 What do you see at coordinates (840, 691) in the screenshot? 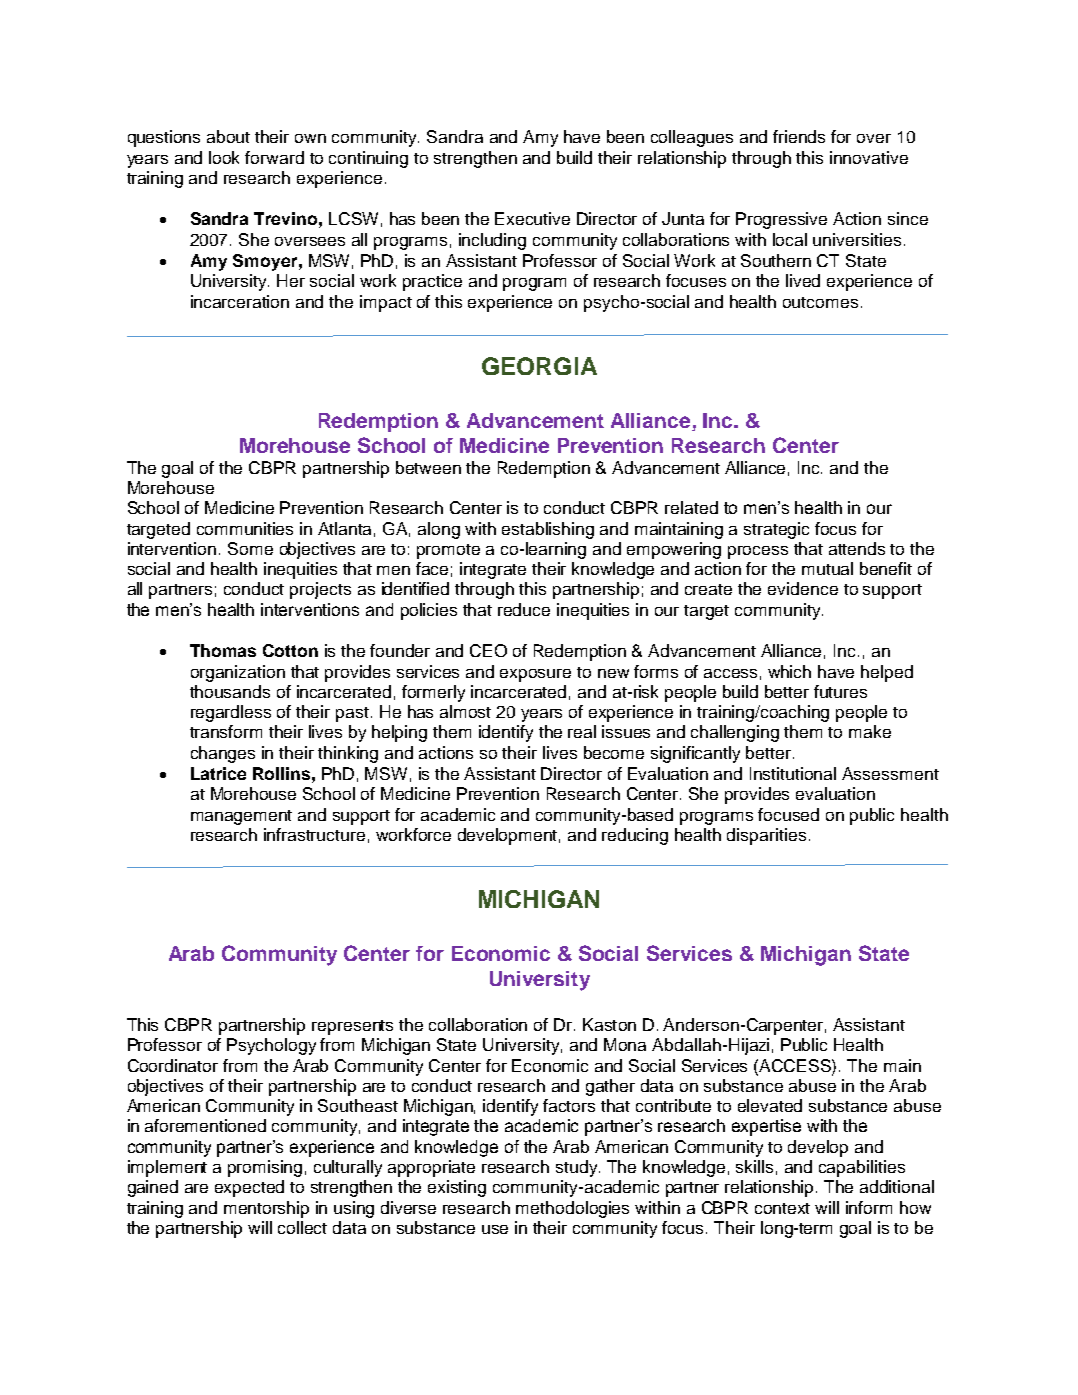
I see `futures` at bounding box center [840, 691].
